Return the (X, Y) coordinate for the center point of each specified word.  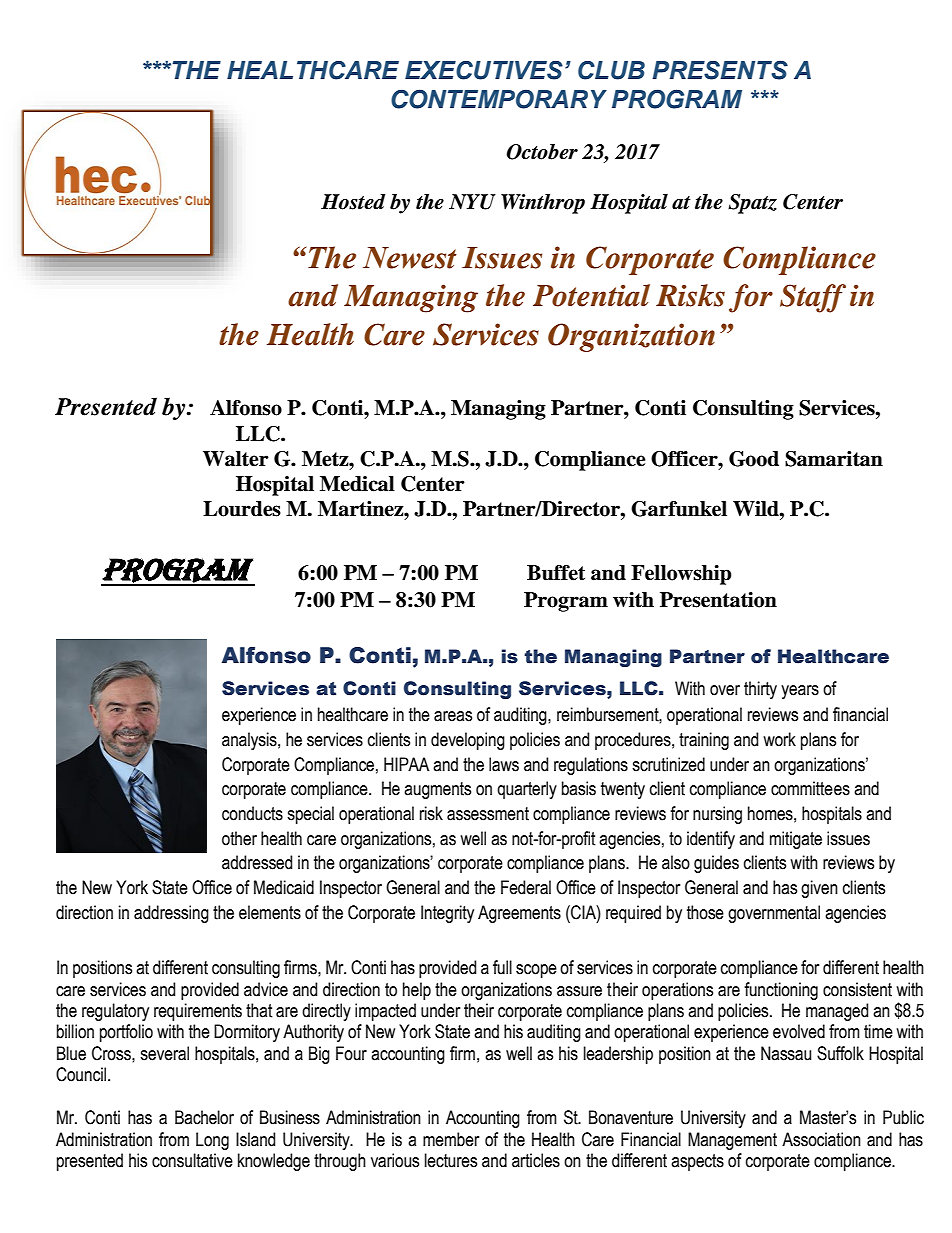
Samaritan (834, 459)
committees (810, 788)
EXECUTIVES (484, 70)
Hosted (353, 202)
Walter (236, 459)
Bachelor (204, 1117)
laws (504, 764)
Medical (357, 484)
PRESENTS (720, 70)
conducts (252, 813)
